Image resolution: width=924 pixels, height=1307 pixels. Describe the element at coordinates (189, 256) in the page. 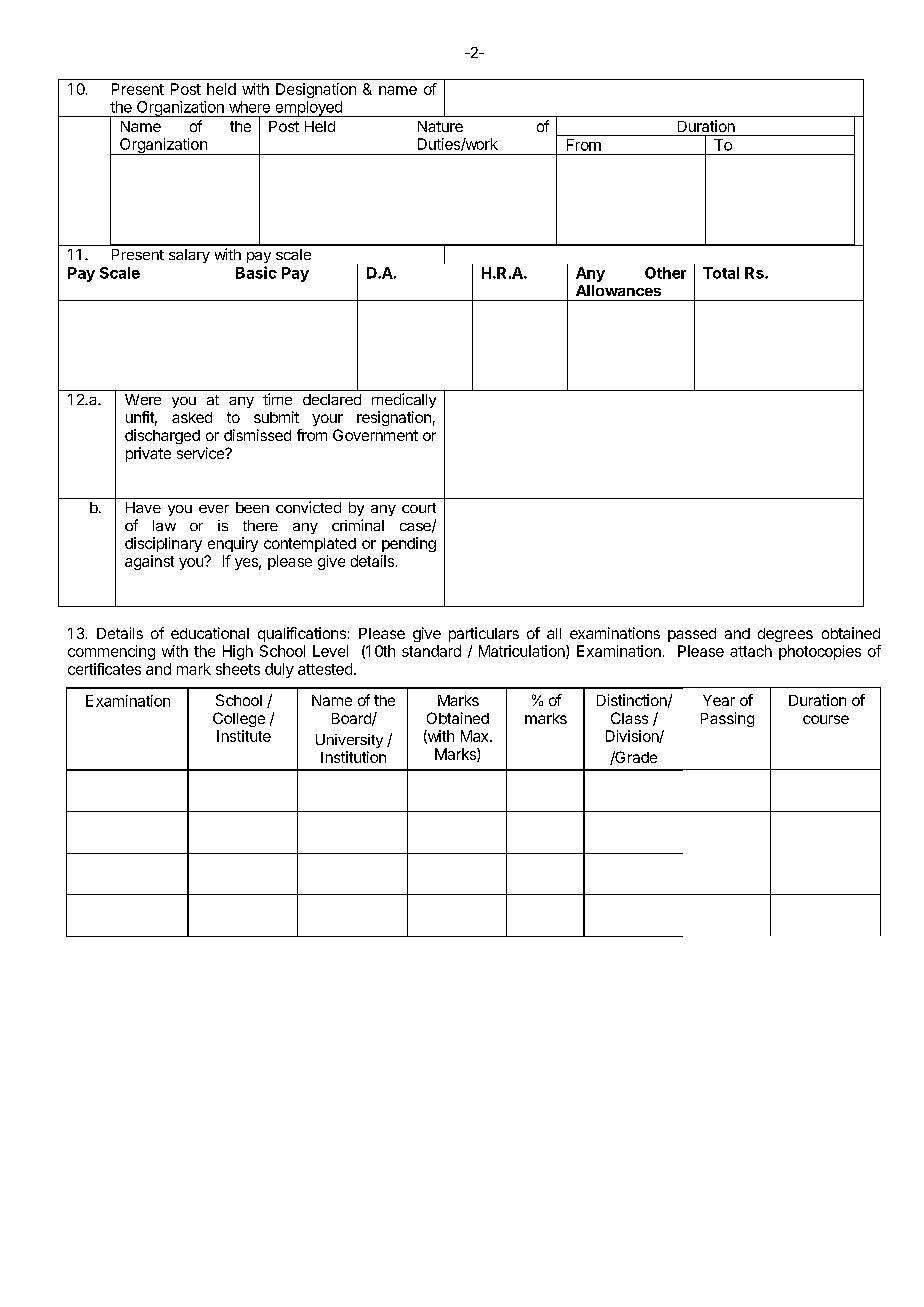

I see `salary` at that location.
